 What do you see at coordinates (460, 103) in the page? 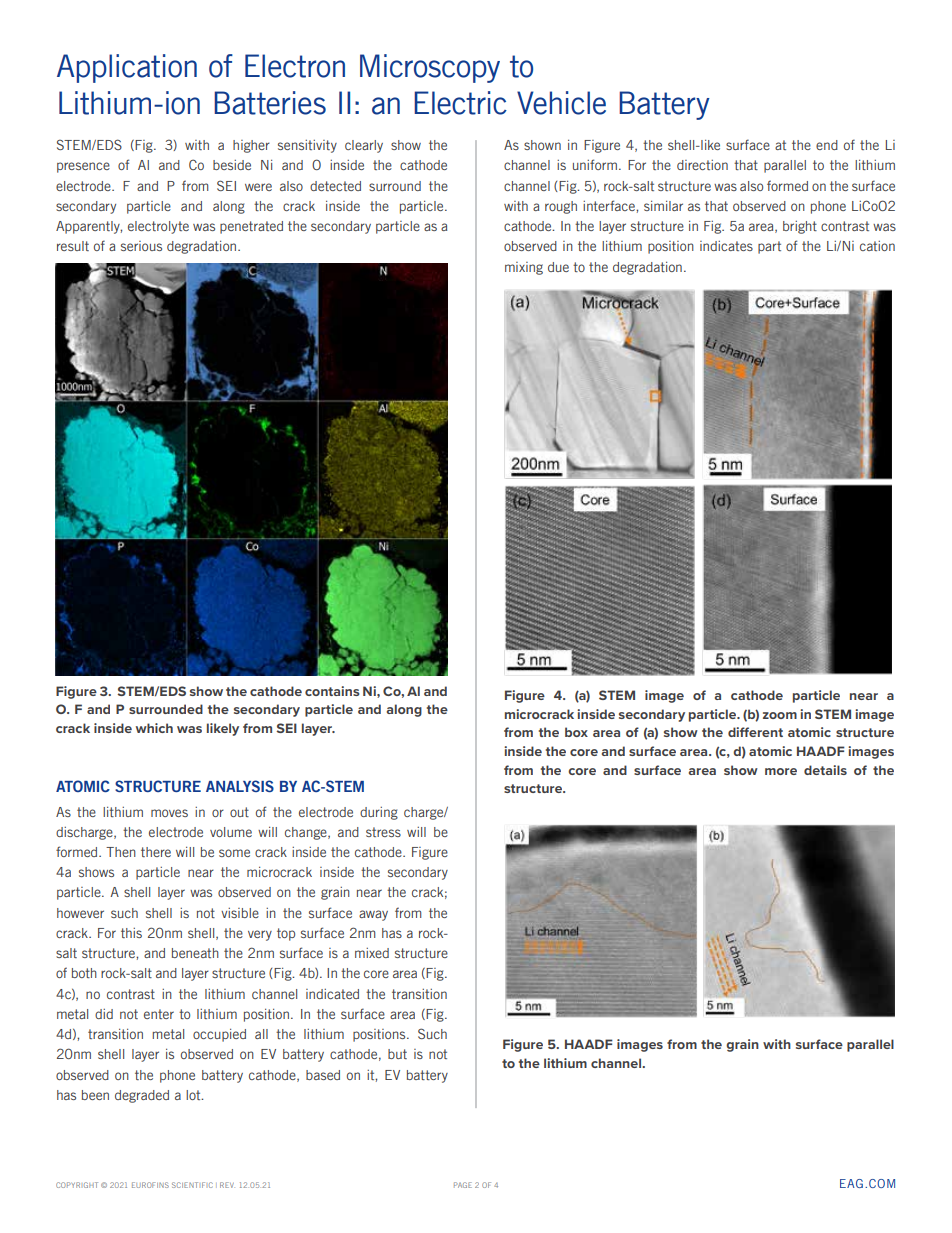
I see `Electric` at bounding box center [460, 103].
